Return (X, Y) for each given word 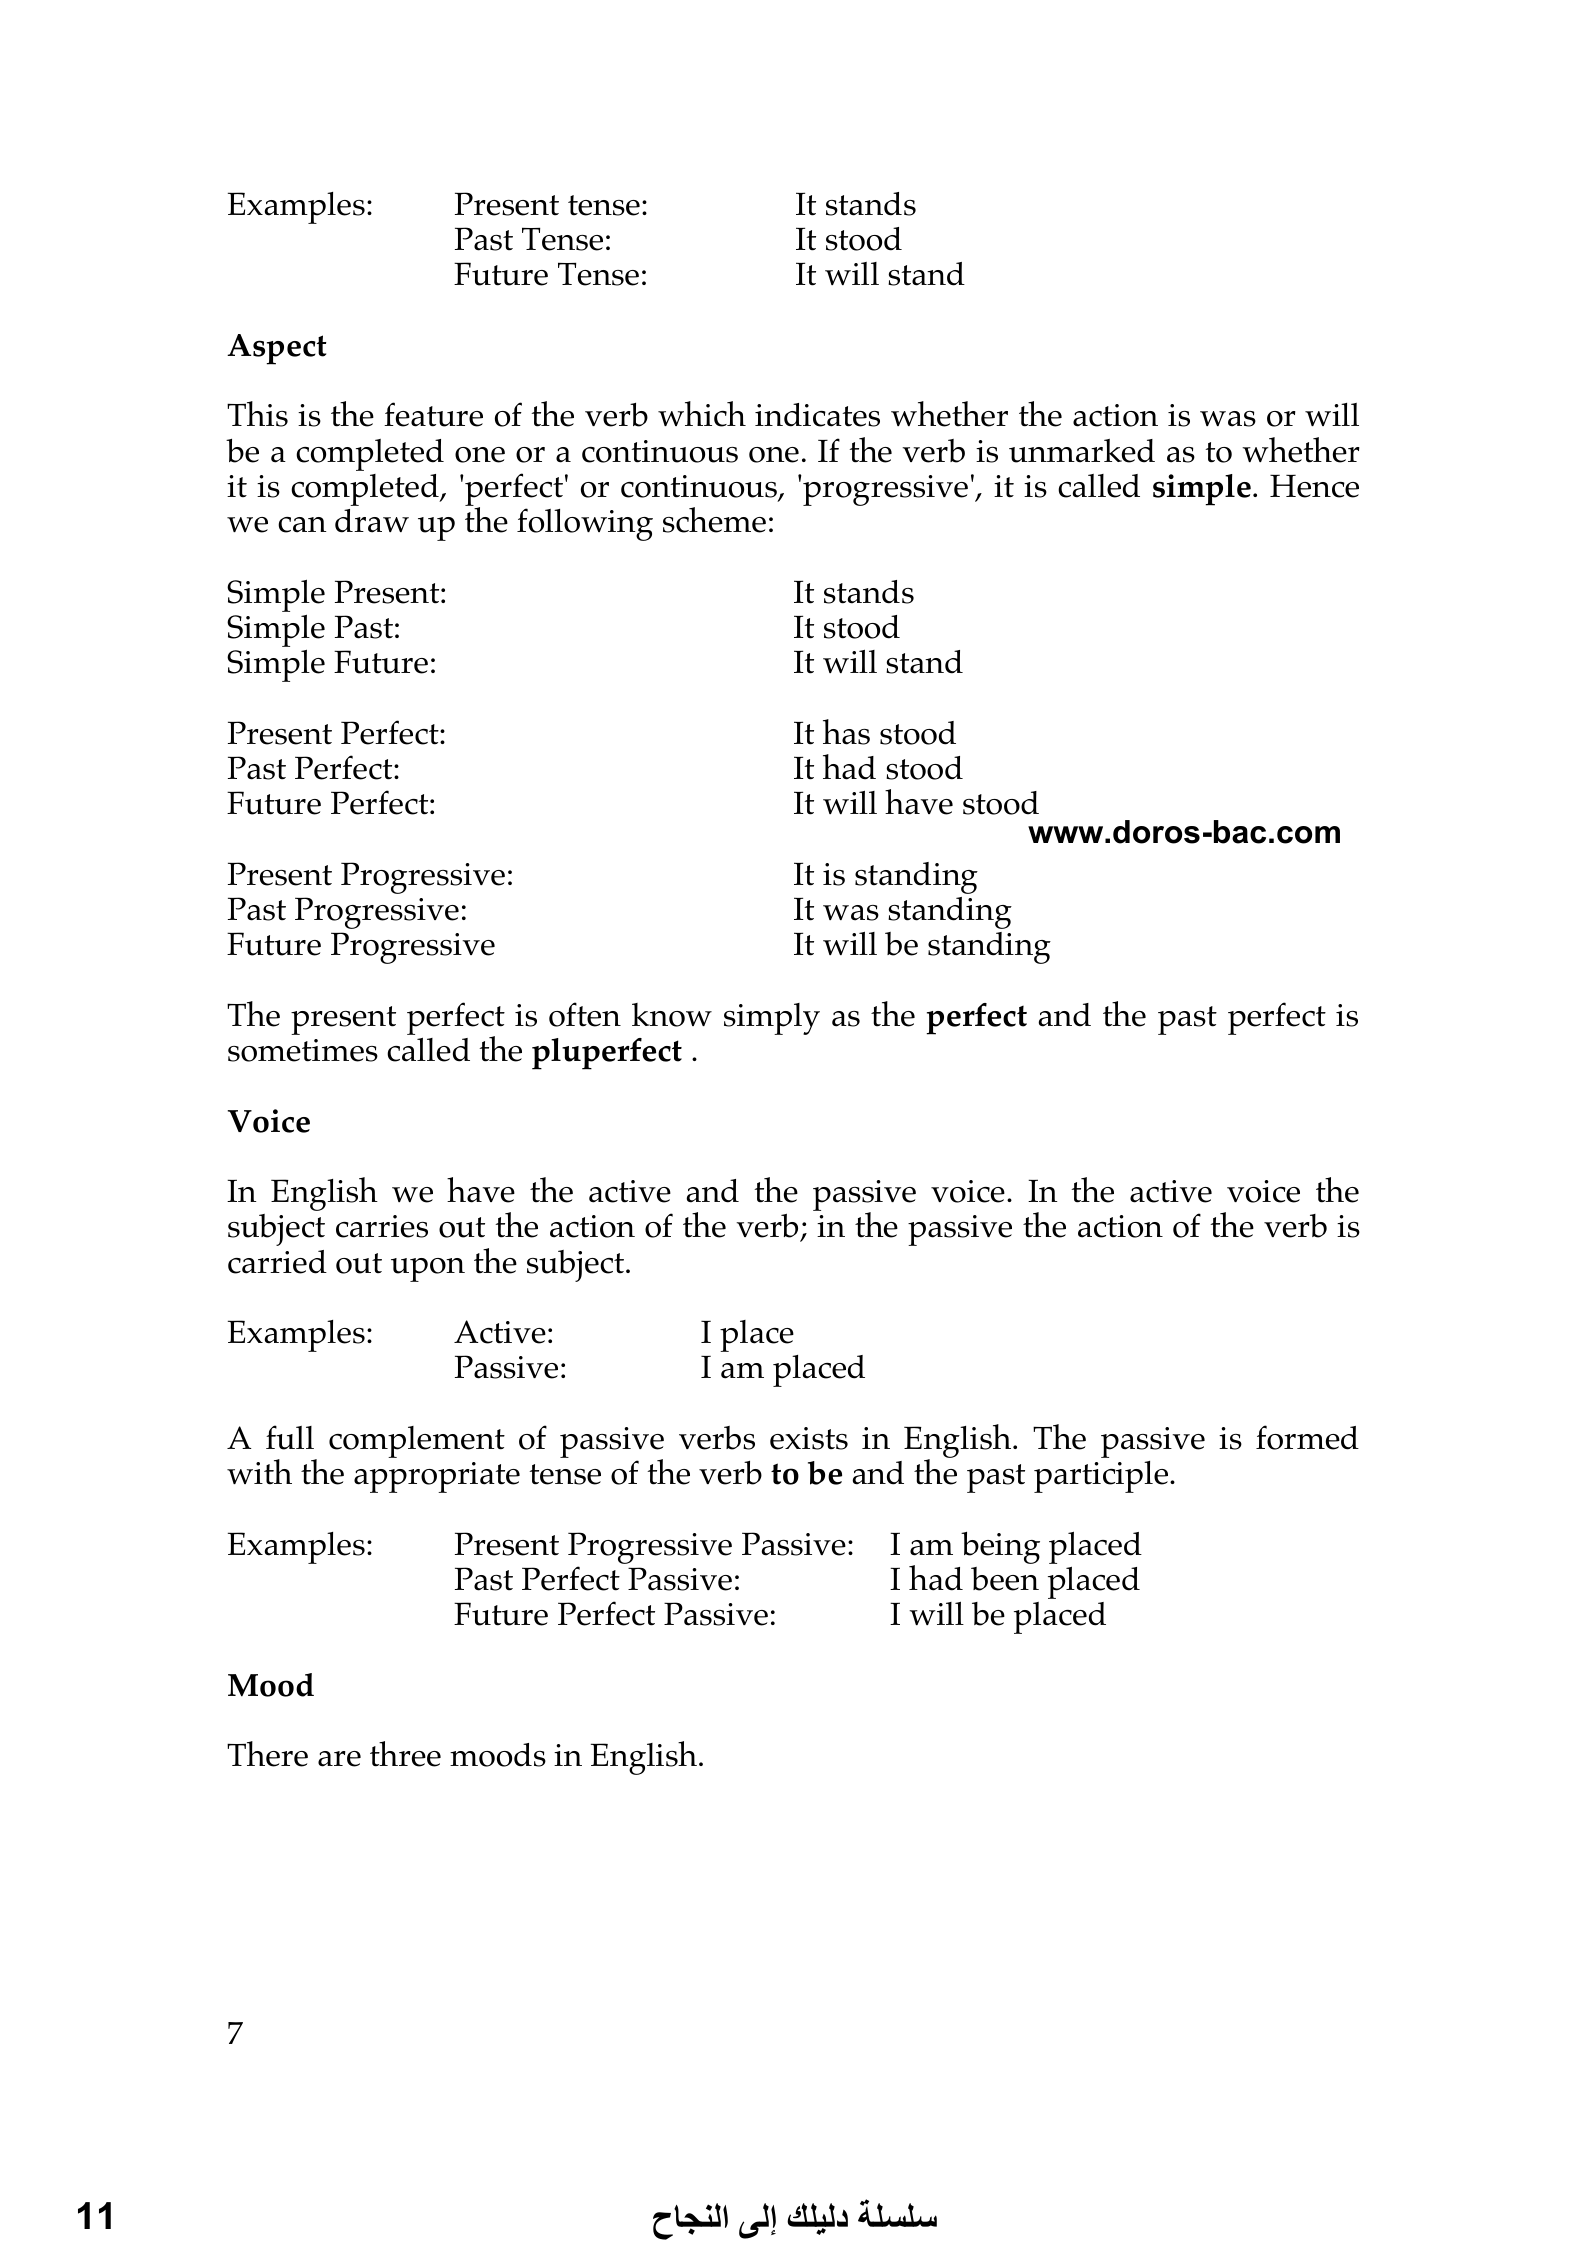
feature (433, 414)
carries (382, 1226)
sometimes (303, 1050)
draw (372, 521)
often (585, 1014)
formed (1307, 1437)
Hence (1314, 486)
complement (417, 1442)
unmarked (1082, 451)
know (672, 1015)
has (846, 732)
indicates (817, 415)
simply (772, 1019)
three (405, 1754)
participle (1102, 1477)
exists (809, 1438)
